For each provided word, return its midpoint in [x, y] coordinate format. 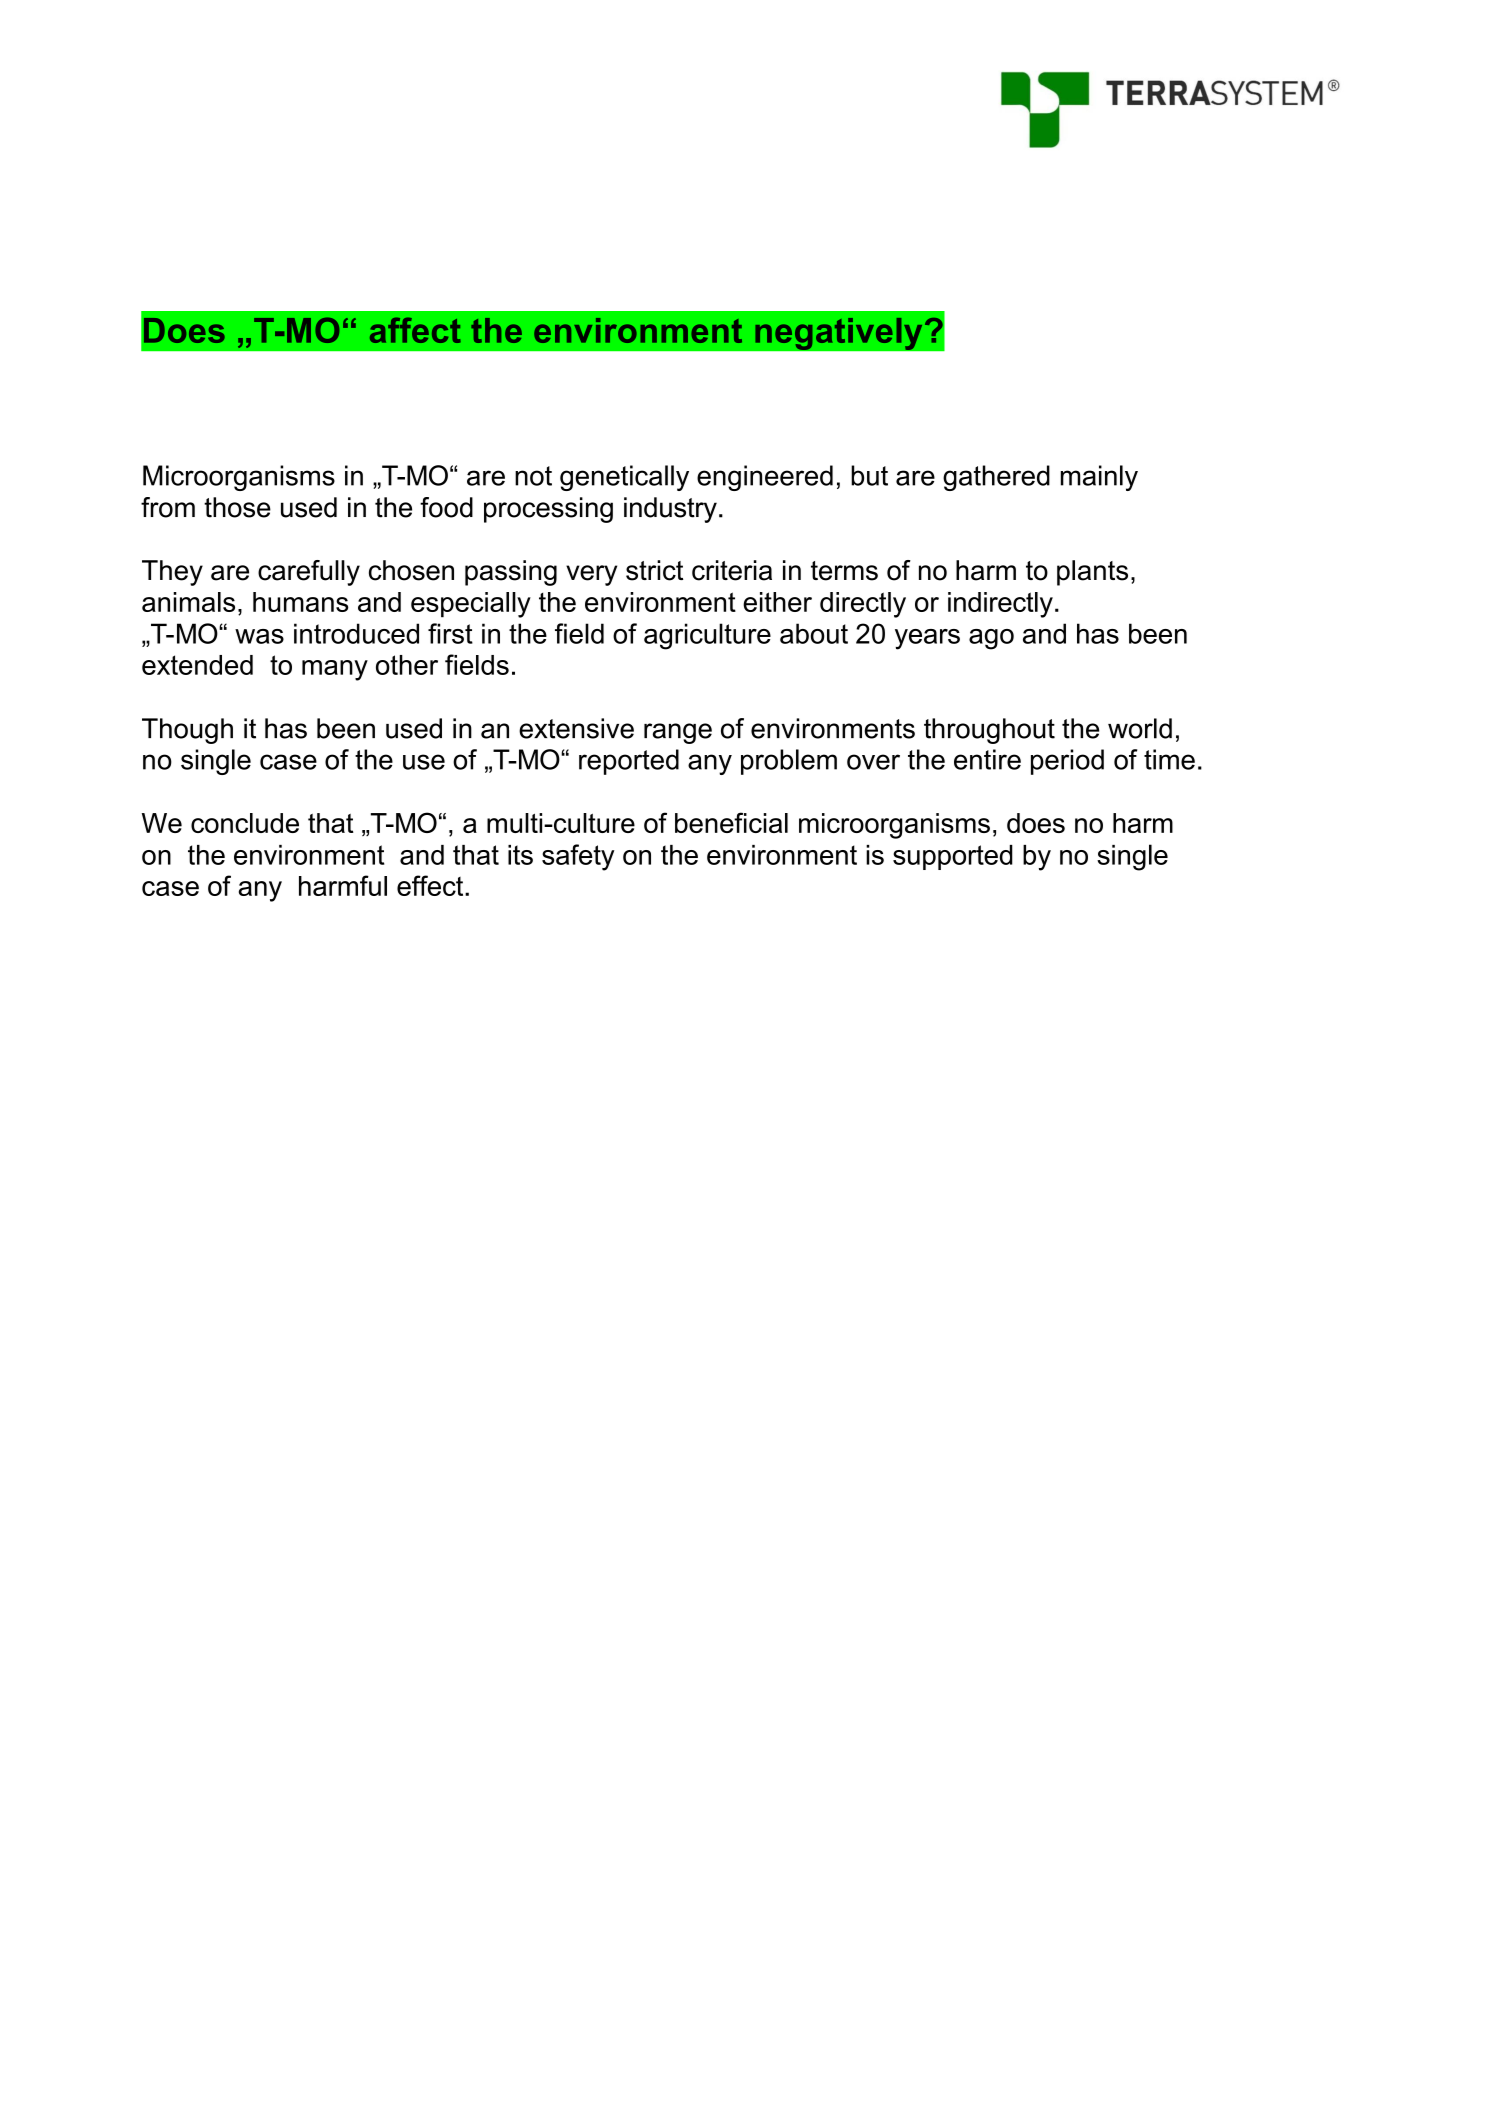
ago [991, 639]
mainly [1099, 478]
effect [431, 885]
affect [415, 330]
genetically [624, 478]
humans [301, 602]
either [777, 602]
